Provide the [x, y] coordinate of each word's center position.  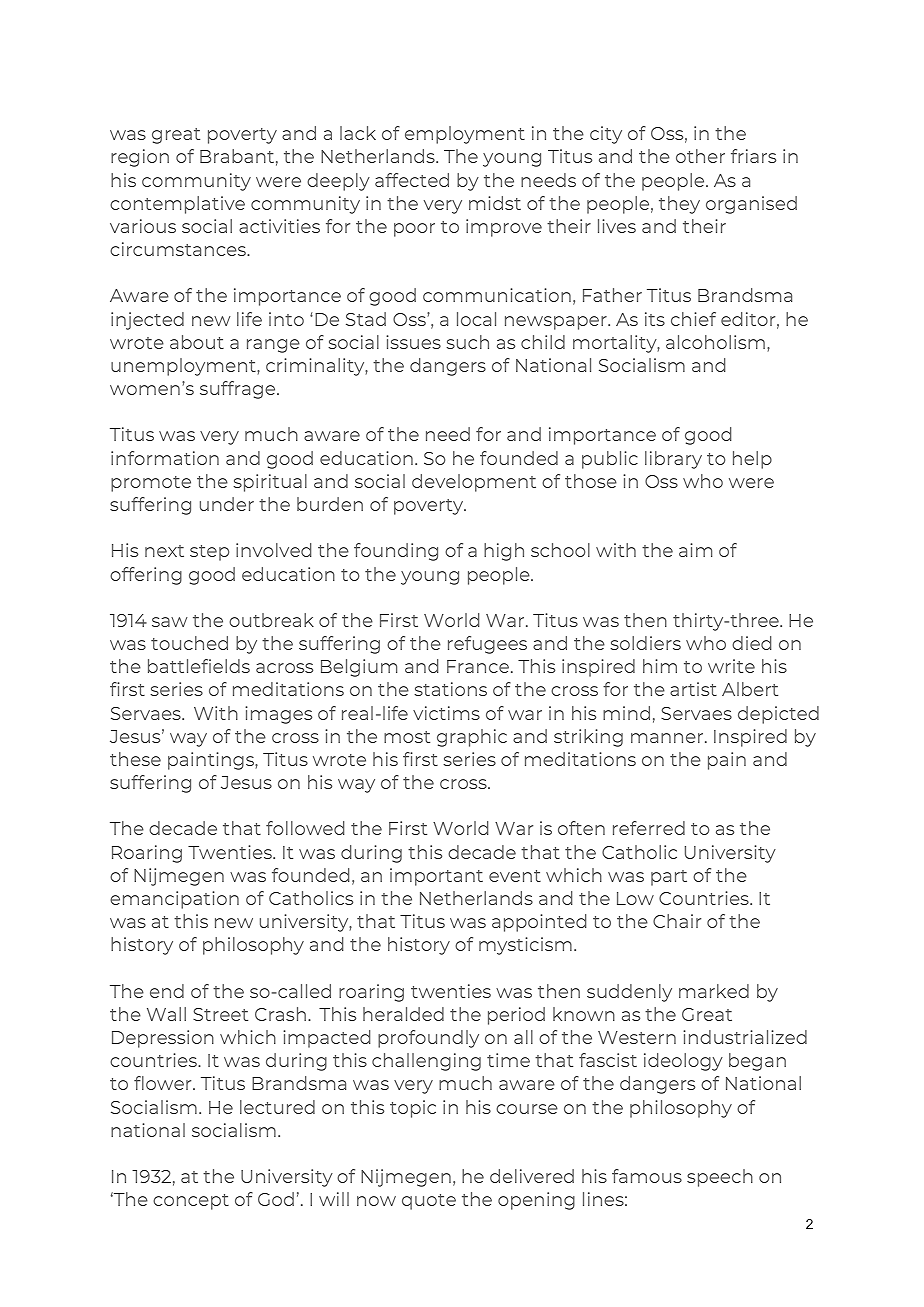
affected [412, 180]
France [478, 666]
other [700, 156]
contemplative [177, 205]
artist [693, 689]
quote [429, 1202]
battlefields [199, 666]
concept [191, 1202]
